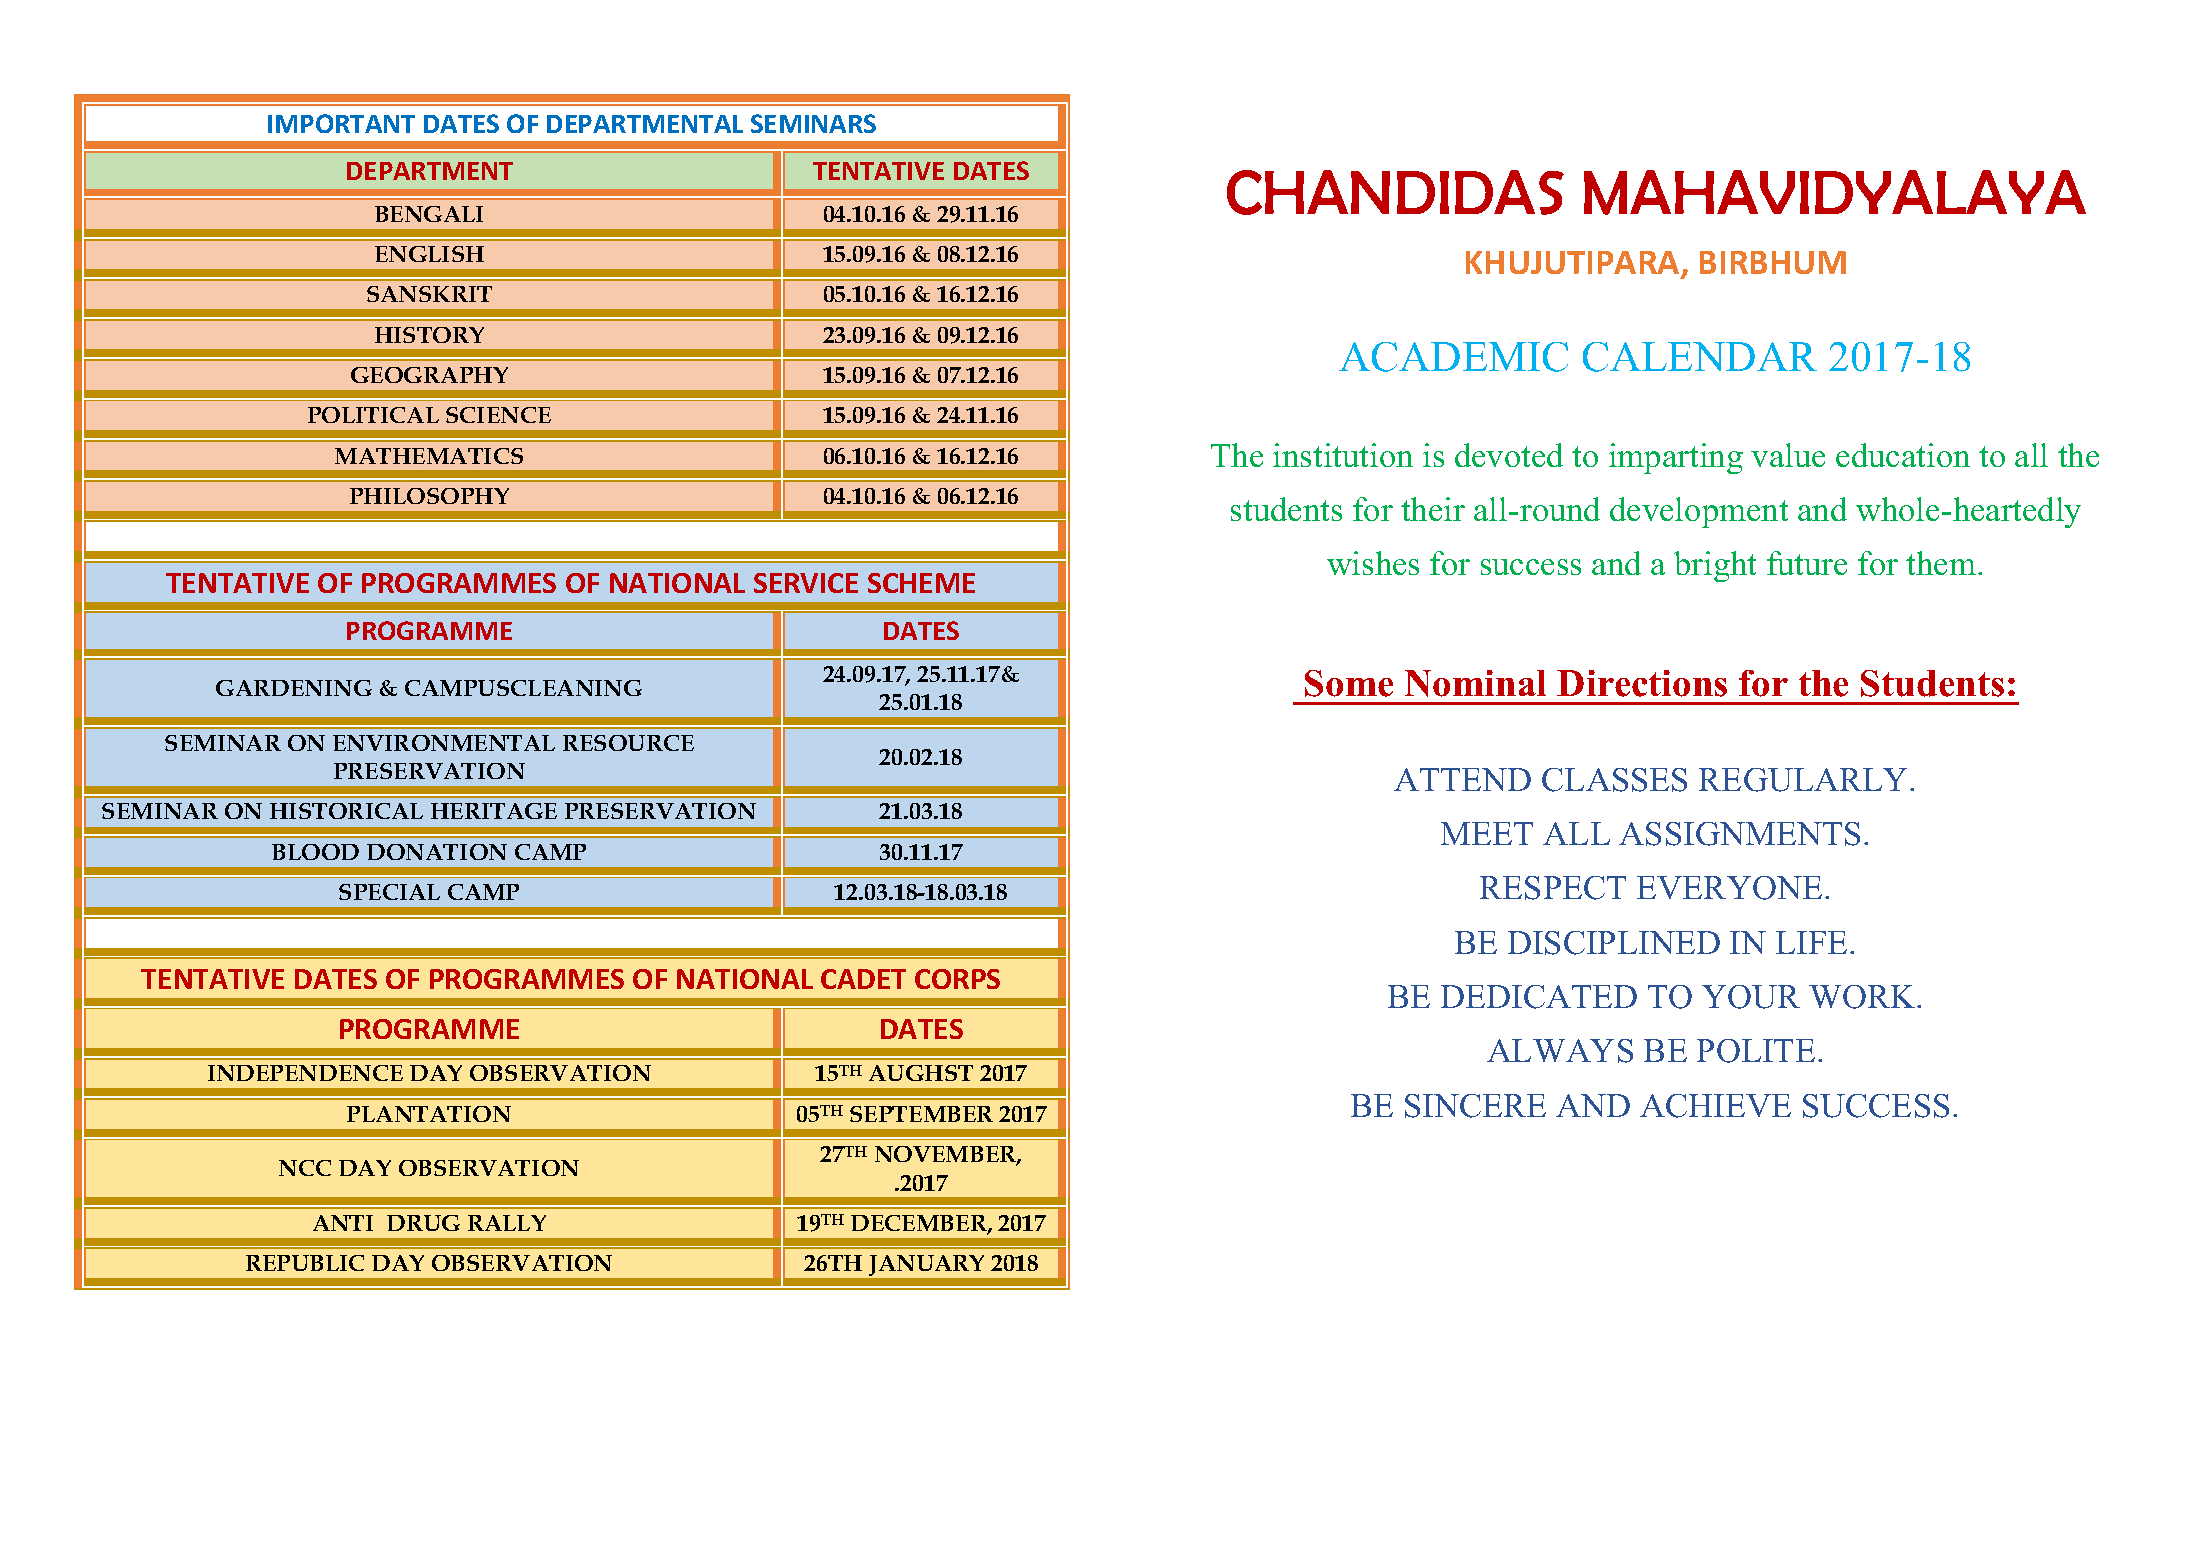  What do you see at coordinates (429, 496) in the page?
I see `PHILOSOPHY` at bounding box center [429, 496].
